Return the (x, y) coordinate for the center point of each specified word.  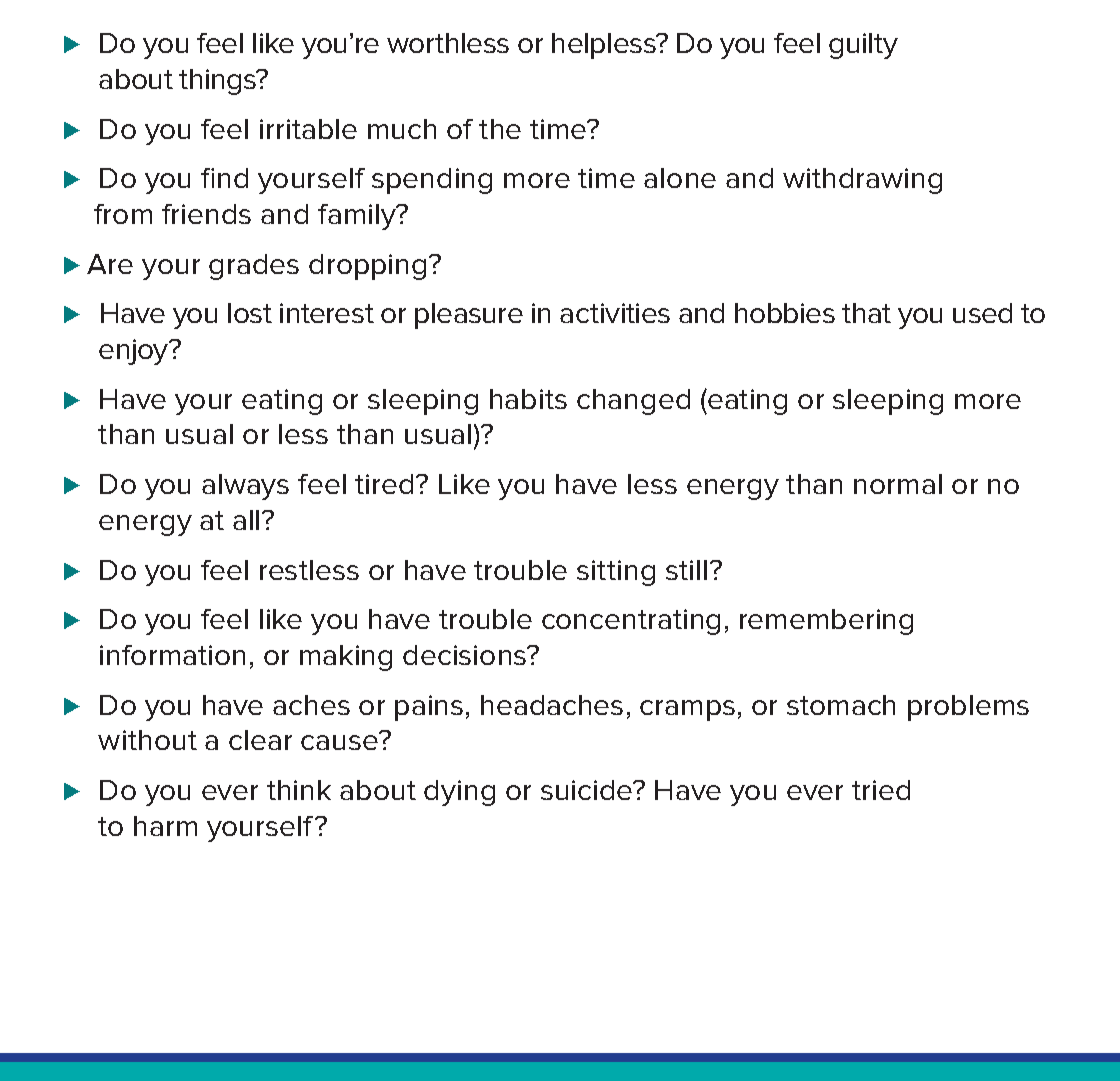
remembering (826, 622)
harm (165, 826)
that (866, 313)
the (500, 129)
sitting (616, 573)
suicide (588, 790)
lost (250, 313)
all (246, 520)
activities (615, 313)
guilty (863, 46)
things (219, 82)
